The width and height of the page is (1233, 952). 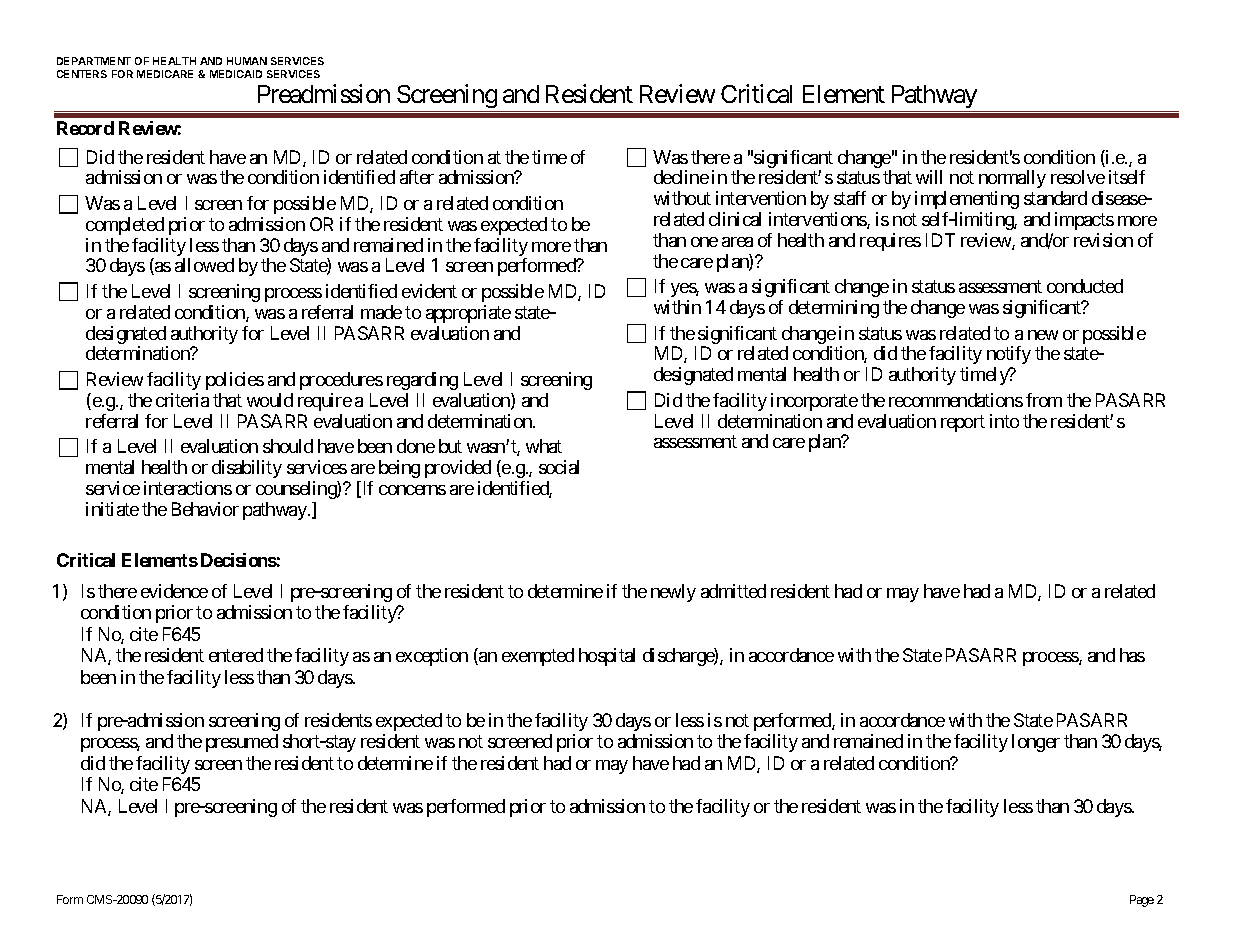 I want to click on policies, so click(x=235, y=381).
